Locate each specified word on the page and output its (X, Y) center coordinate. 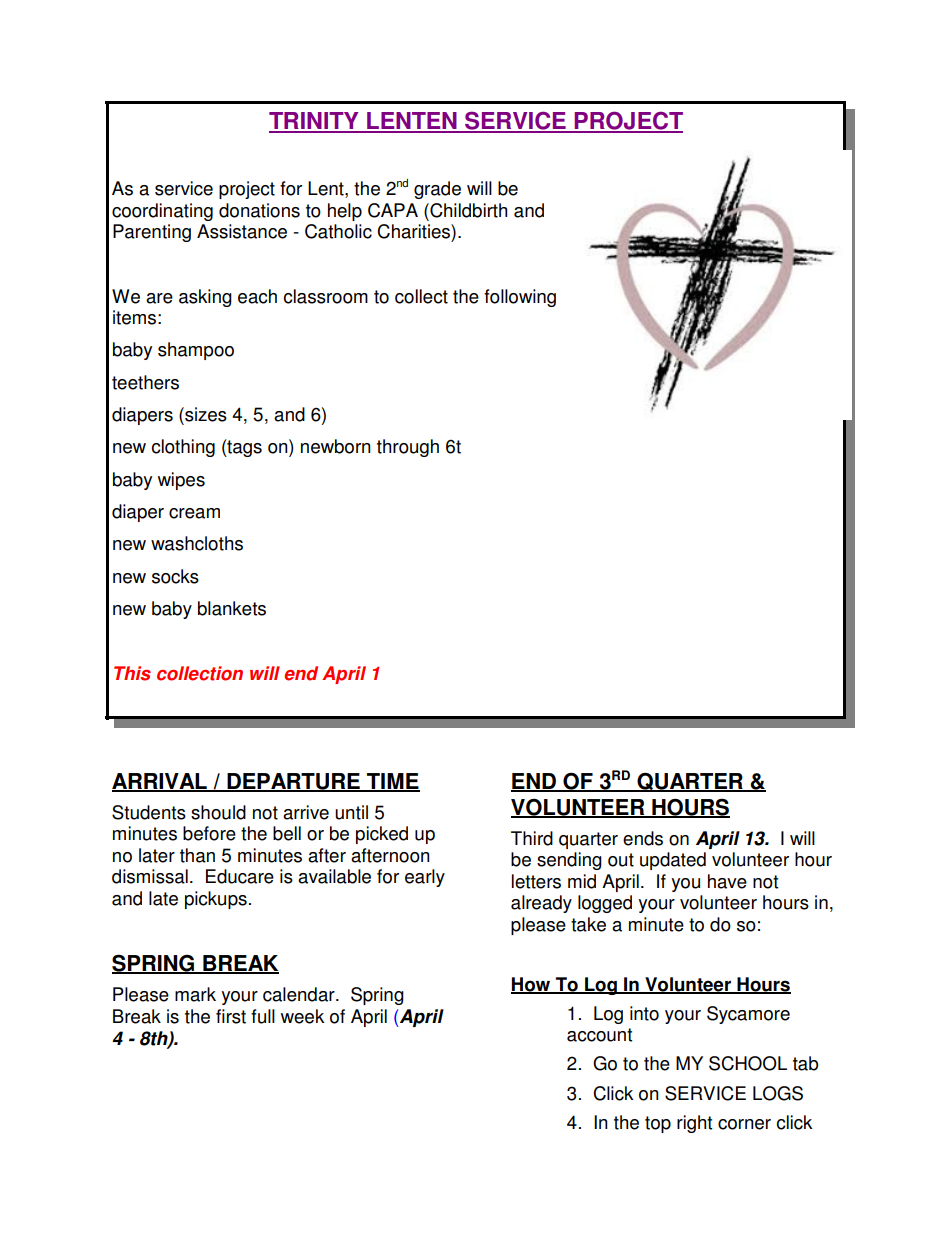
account (599, 1035)
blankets (232, 608)
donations (259, 210)
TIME (392, 782)
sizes (205, 414)
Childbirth (467, 210)
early (425, 878)
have (727, 881)
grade (437, 190)
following (520, 298)
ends (643, 838)
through (408, 448)
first (231, 1016)
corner (744, 1124)
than (197, 855)
